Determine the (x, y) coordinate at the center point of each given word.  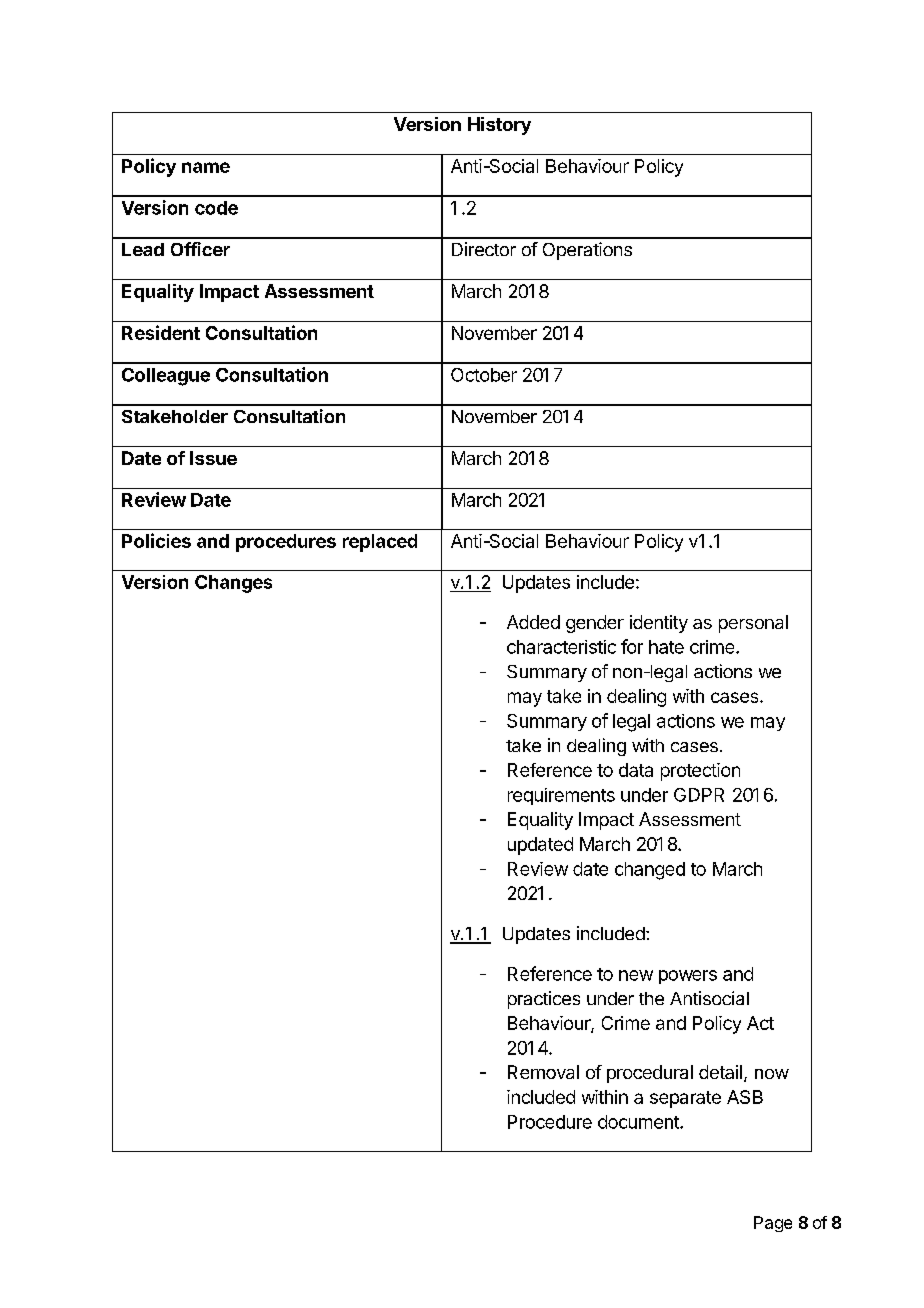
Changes (233, 584)
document (639, 1122)
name (206, 167)
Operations (587, 251)
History (499, 126)
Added (533, 622)
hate (666, 647)
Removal (543, 1072)
